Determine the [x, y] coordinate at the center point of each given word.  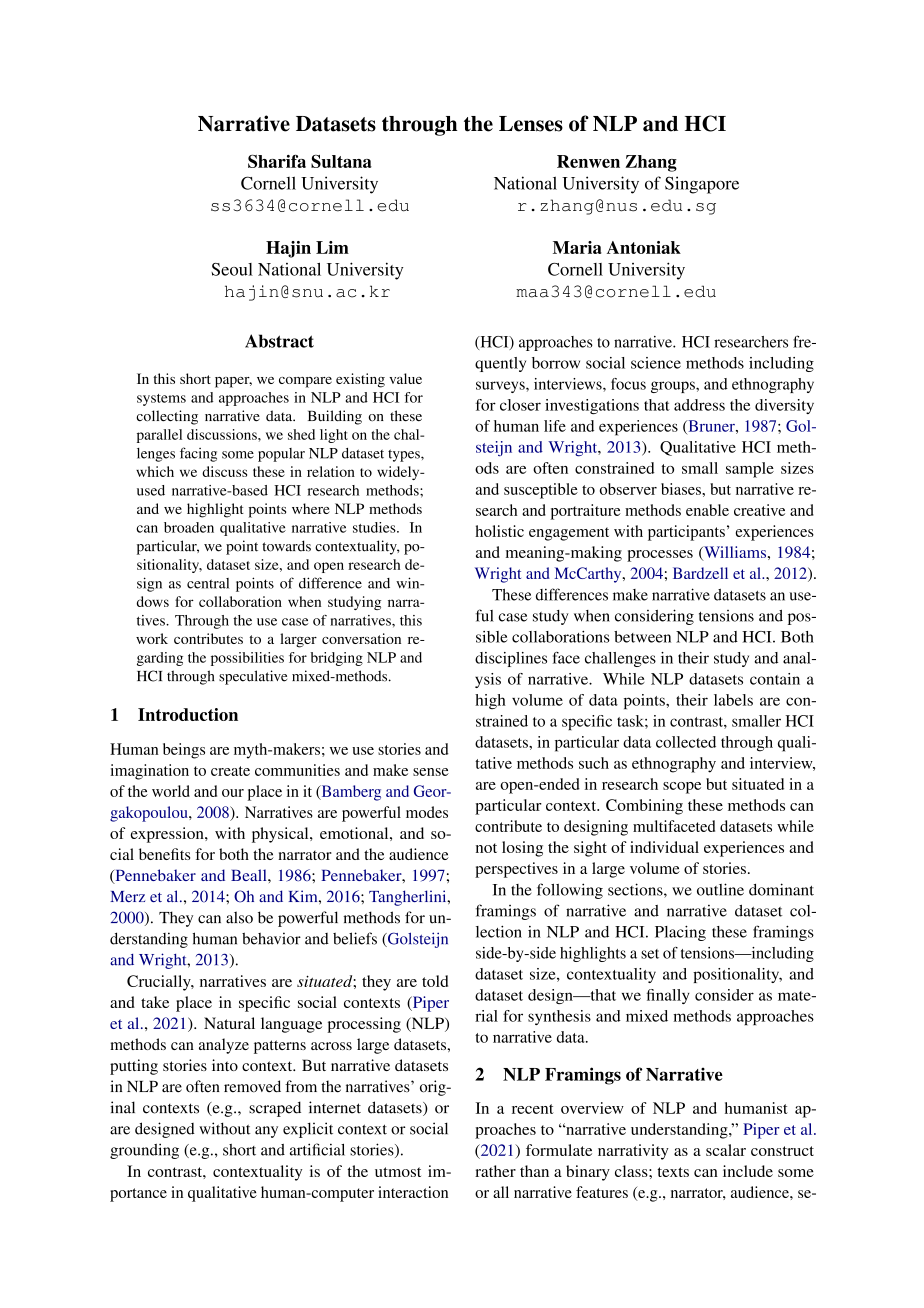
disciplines [511, 659]
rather [495, 1171]
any [266, 1132]
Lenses [531, 124]
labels [733, 700]
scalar [726, 1150]
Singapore [702, 185]
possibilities [247, 659]
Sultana [341, 161]
